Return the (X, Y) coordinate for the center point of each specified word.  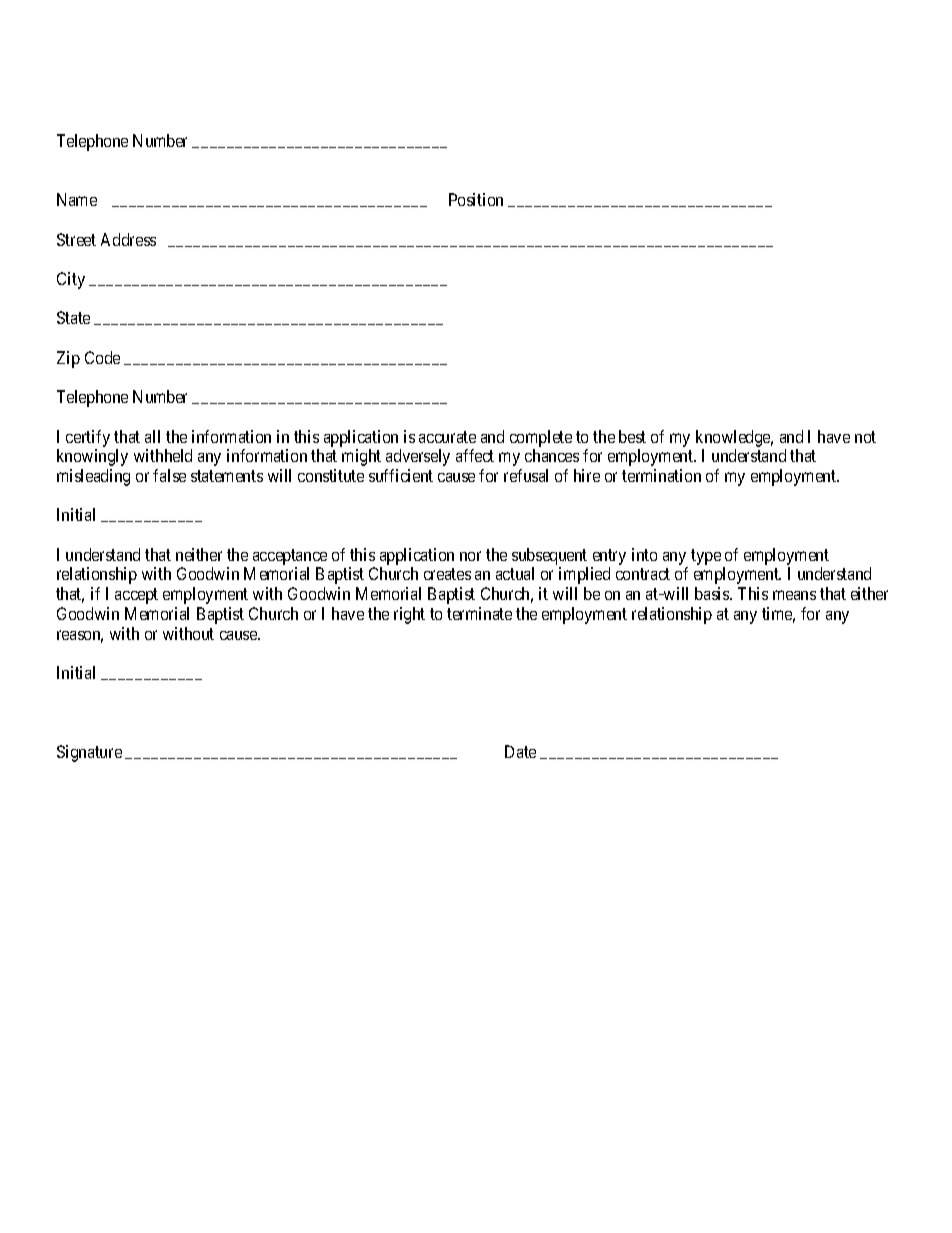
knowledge (734, 438)
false (169, 475)
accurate (447, 437)
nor (470, 556)
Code (102, 357)
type (706, 557)
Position (476, 199)
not (865, 437)
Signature (89, 753)
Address (128, 239)
